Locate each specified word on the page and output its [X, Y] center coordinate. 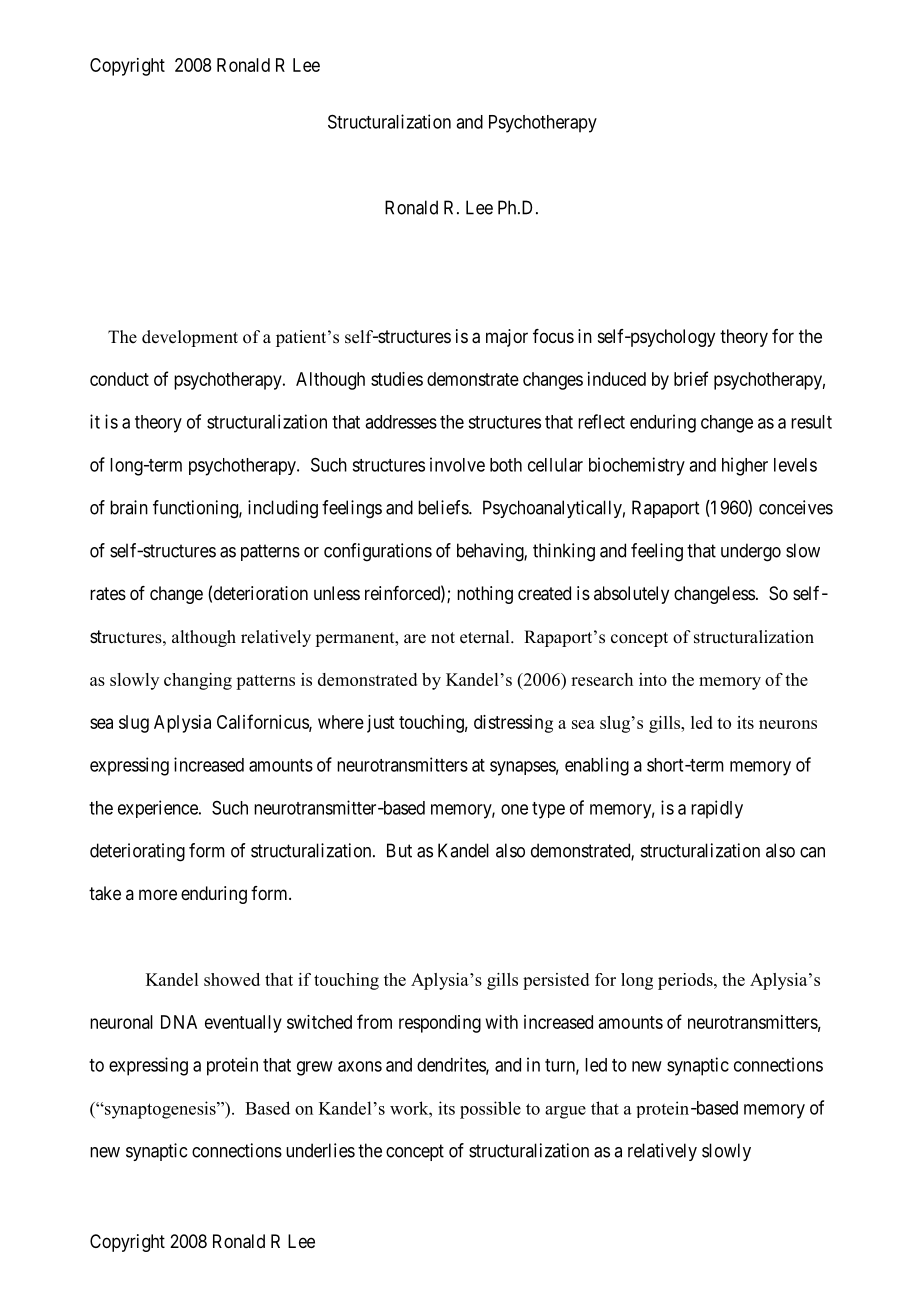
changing [198, 681]
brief [691, 378]
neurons [788, 724]
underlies [320, 1150]
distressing [513, 724]
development [190, 338]
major [507, 338]
